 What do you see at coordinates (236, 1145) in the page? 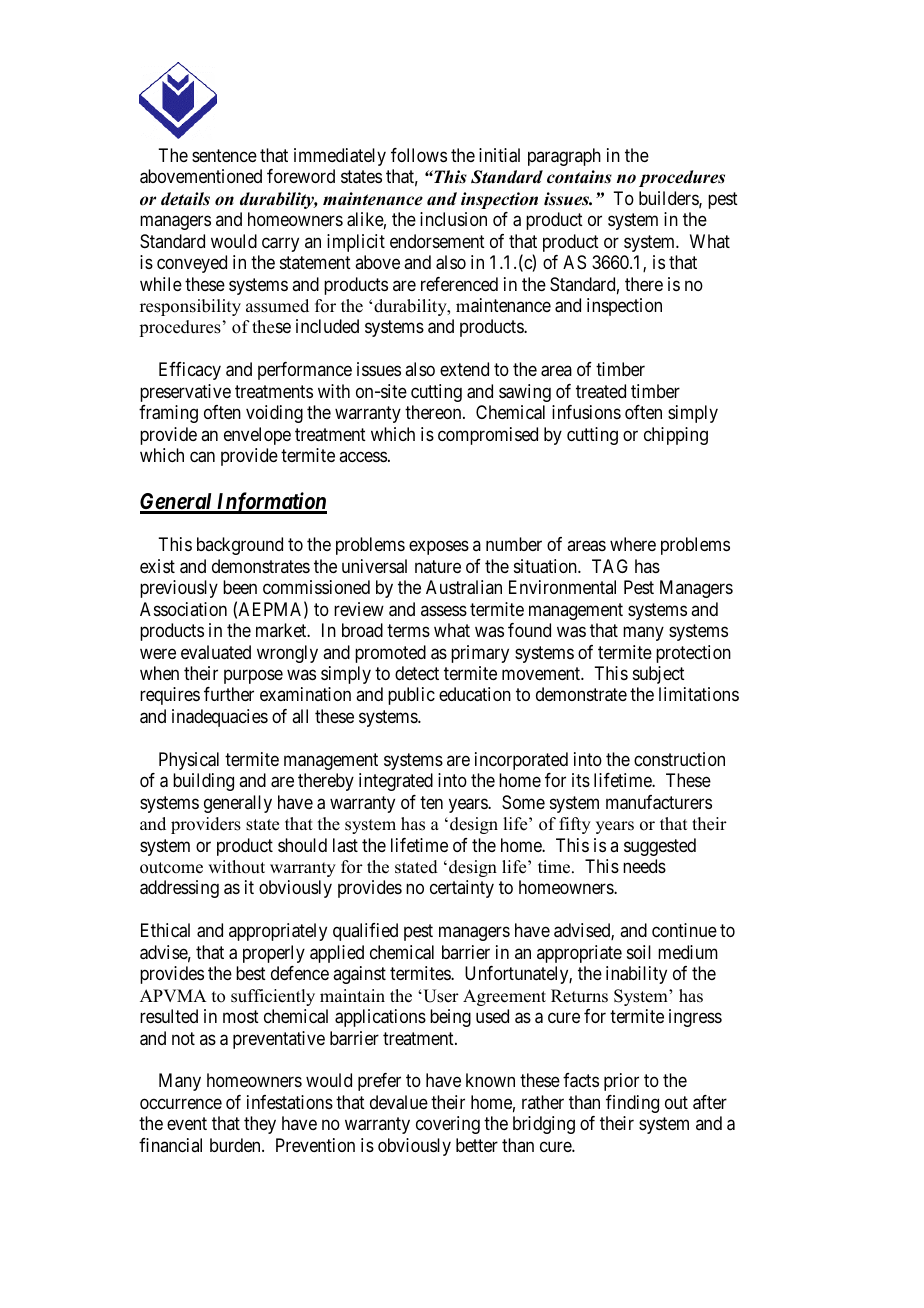
I see `burden` at bounding box center [236, 1145].
